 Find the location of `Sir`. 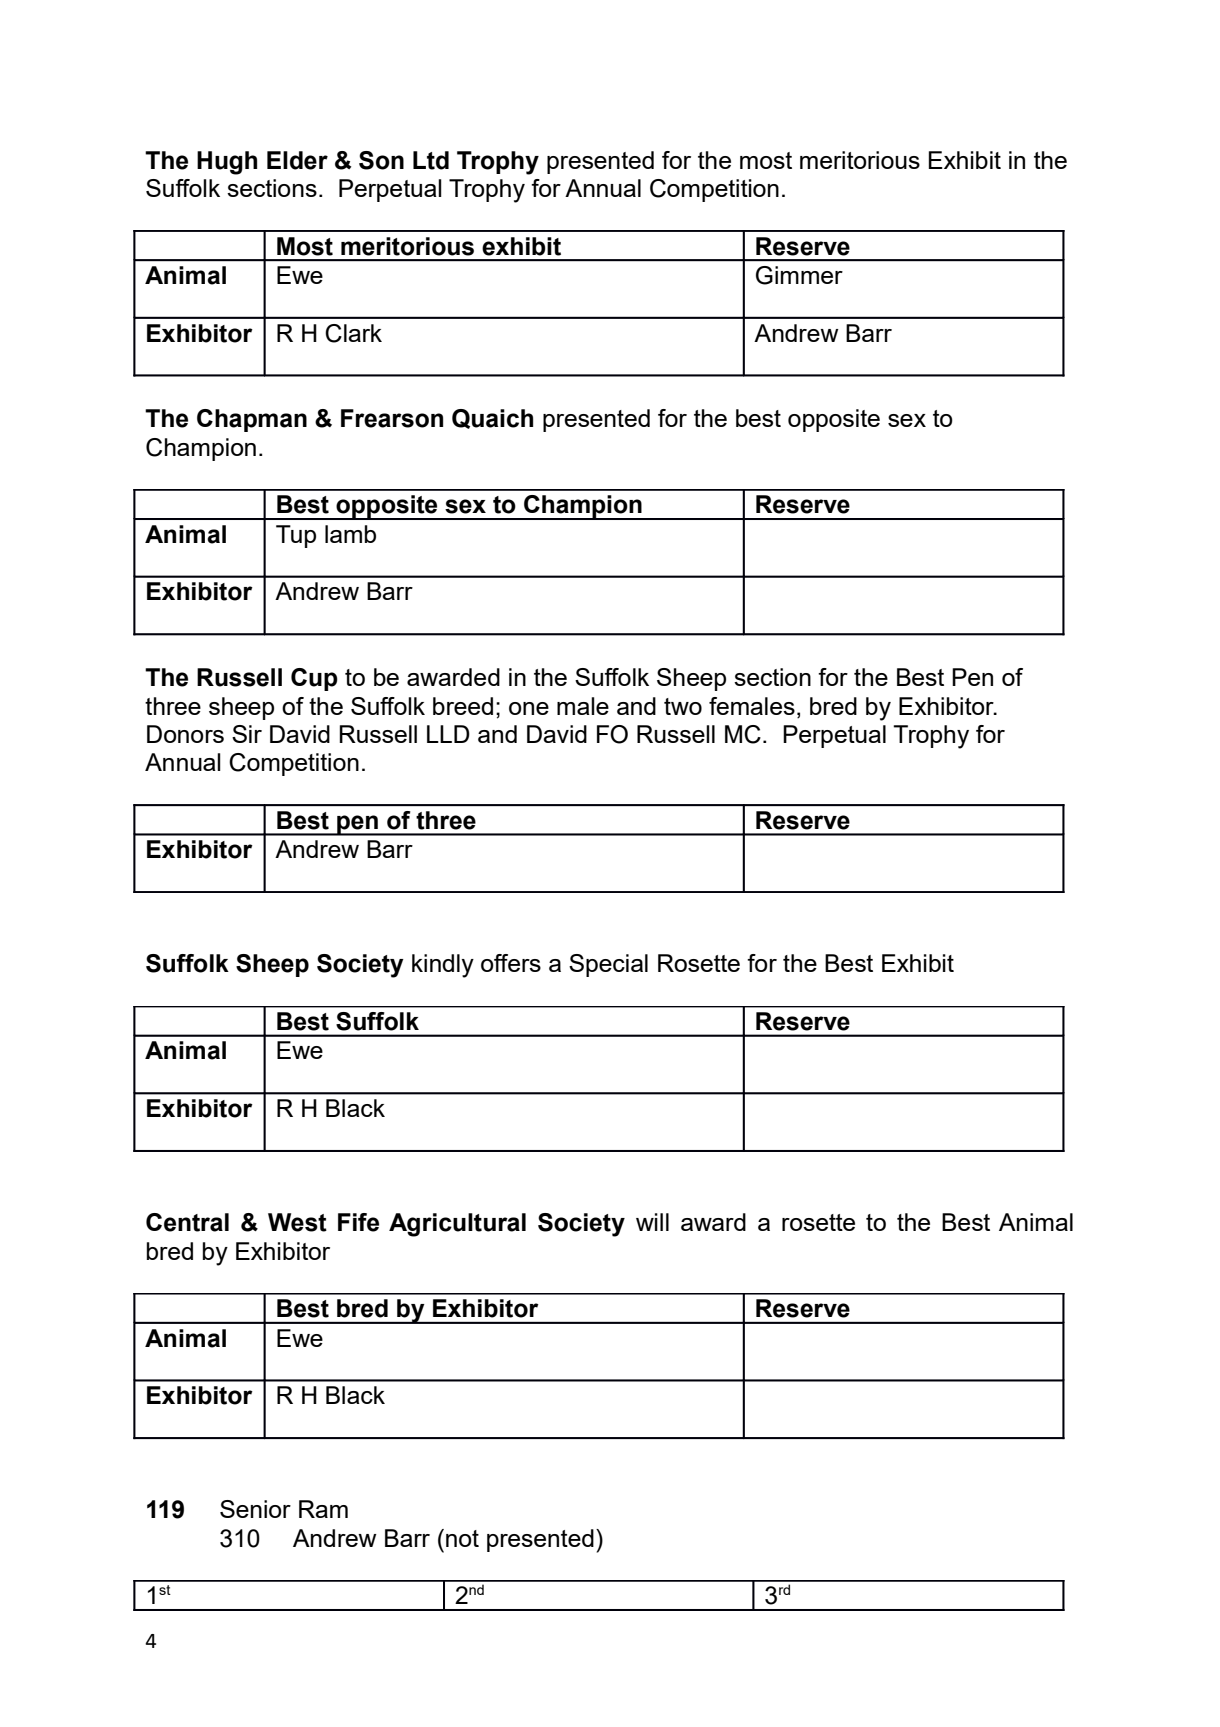

Sir is located at coordinates (247, 734).
